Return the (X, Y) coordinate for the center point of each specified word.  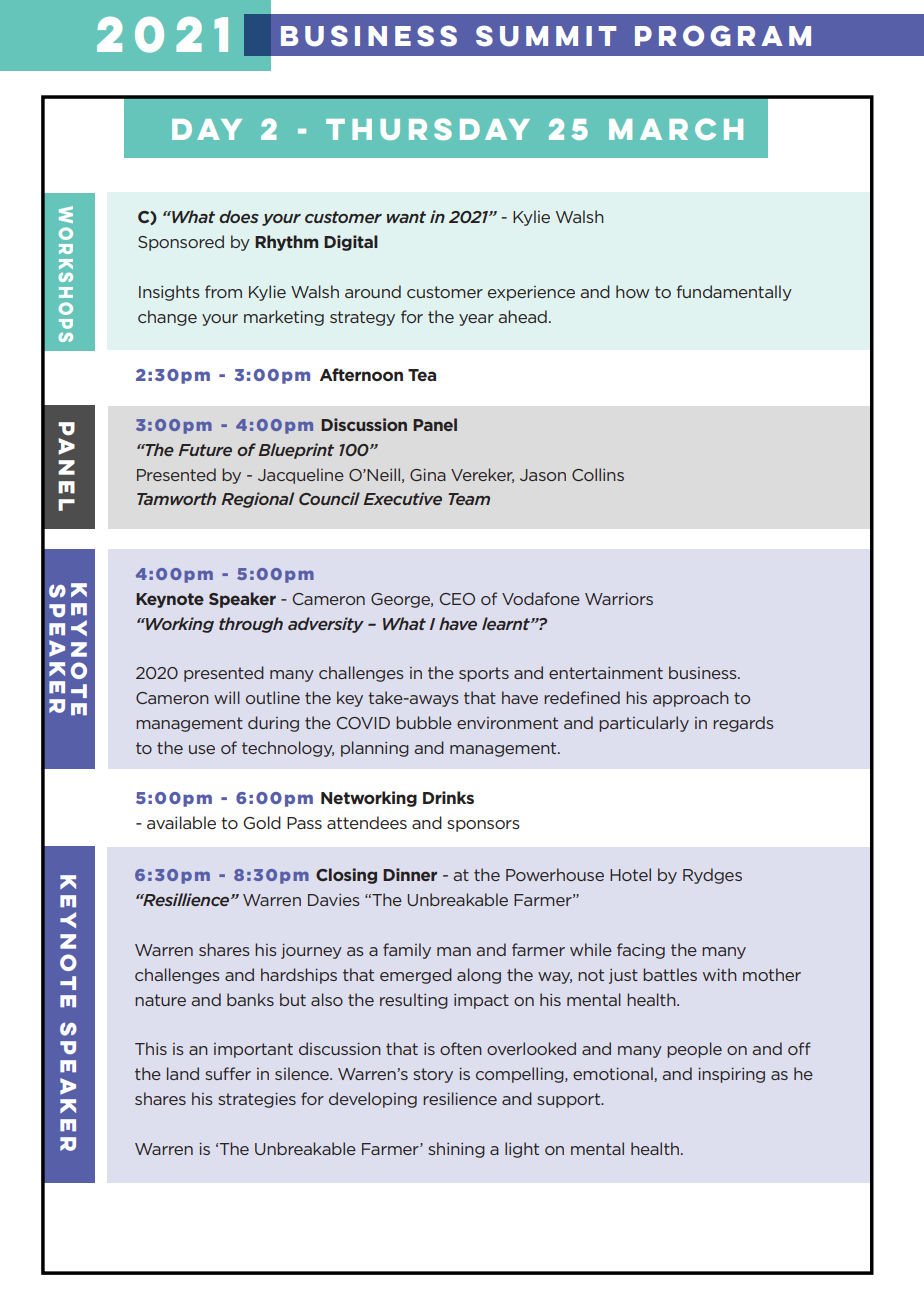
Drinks (448, 797)
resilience (460, 1098)
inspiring (731, 1075)
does (239, 216)
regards (743, 724)
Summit (546, 36)
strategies (257, 1100)
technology (288, 749)
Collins (598, 474)
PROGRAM (723, 36)
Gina (428, 475)
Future (205, 450)
